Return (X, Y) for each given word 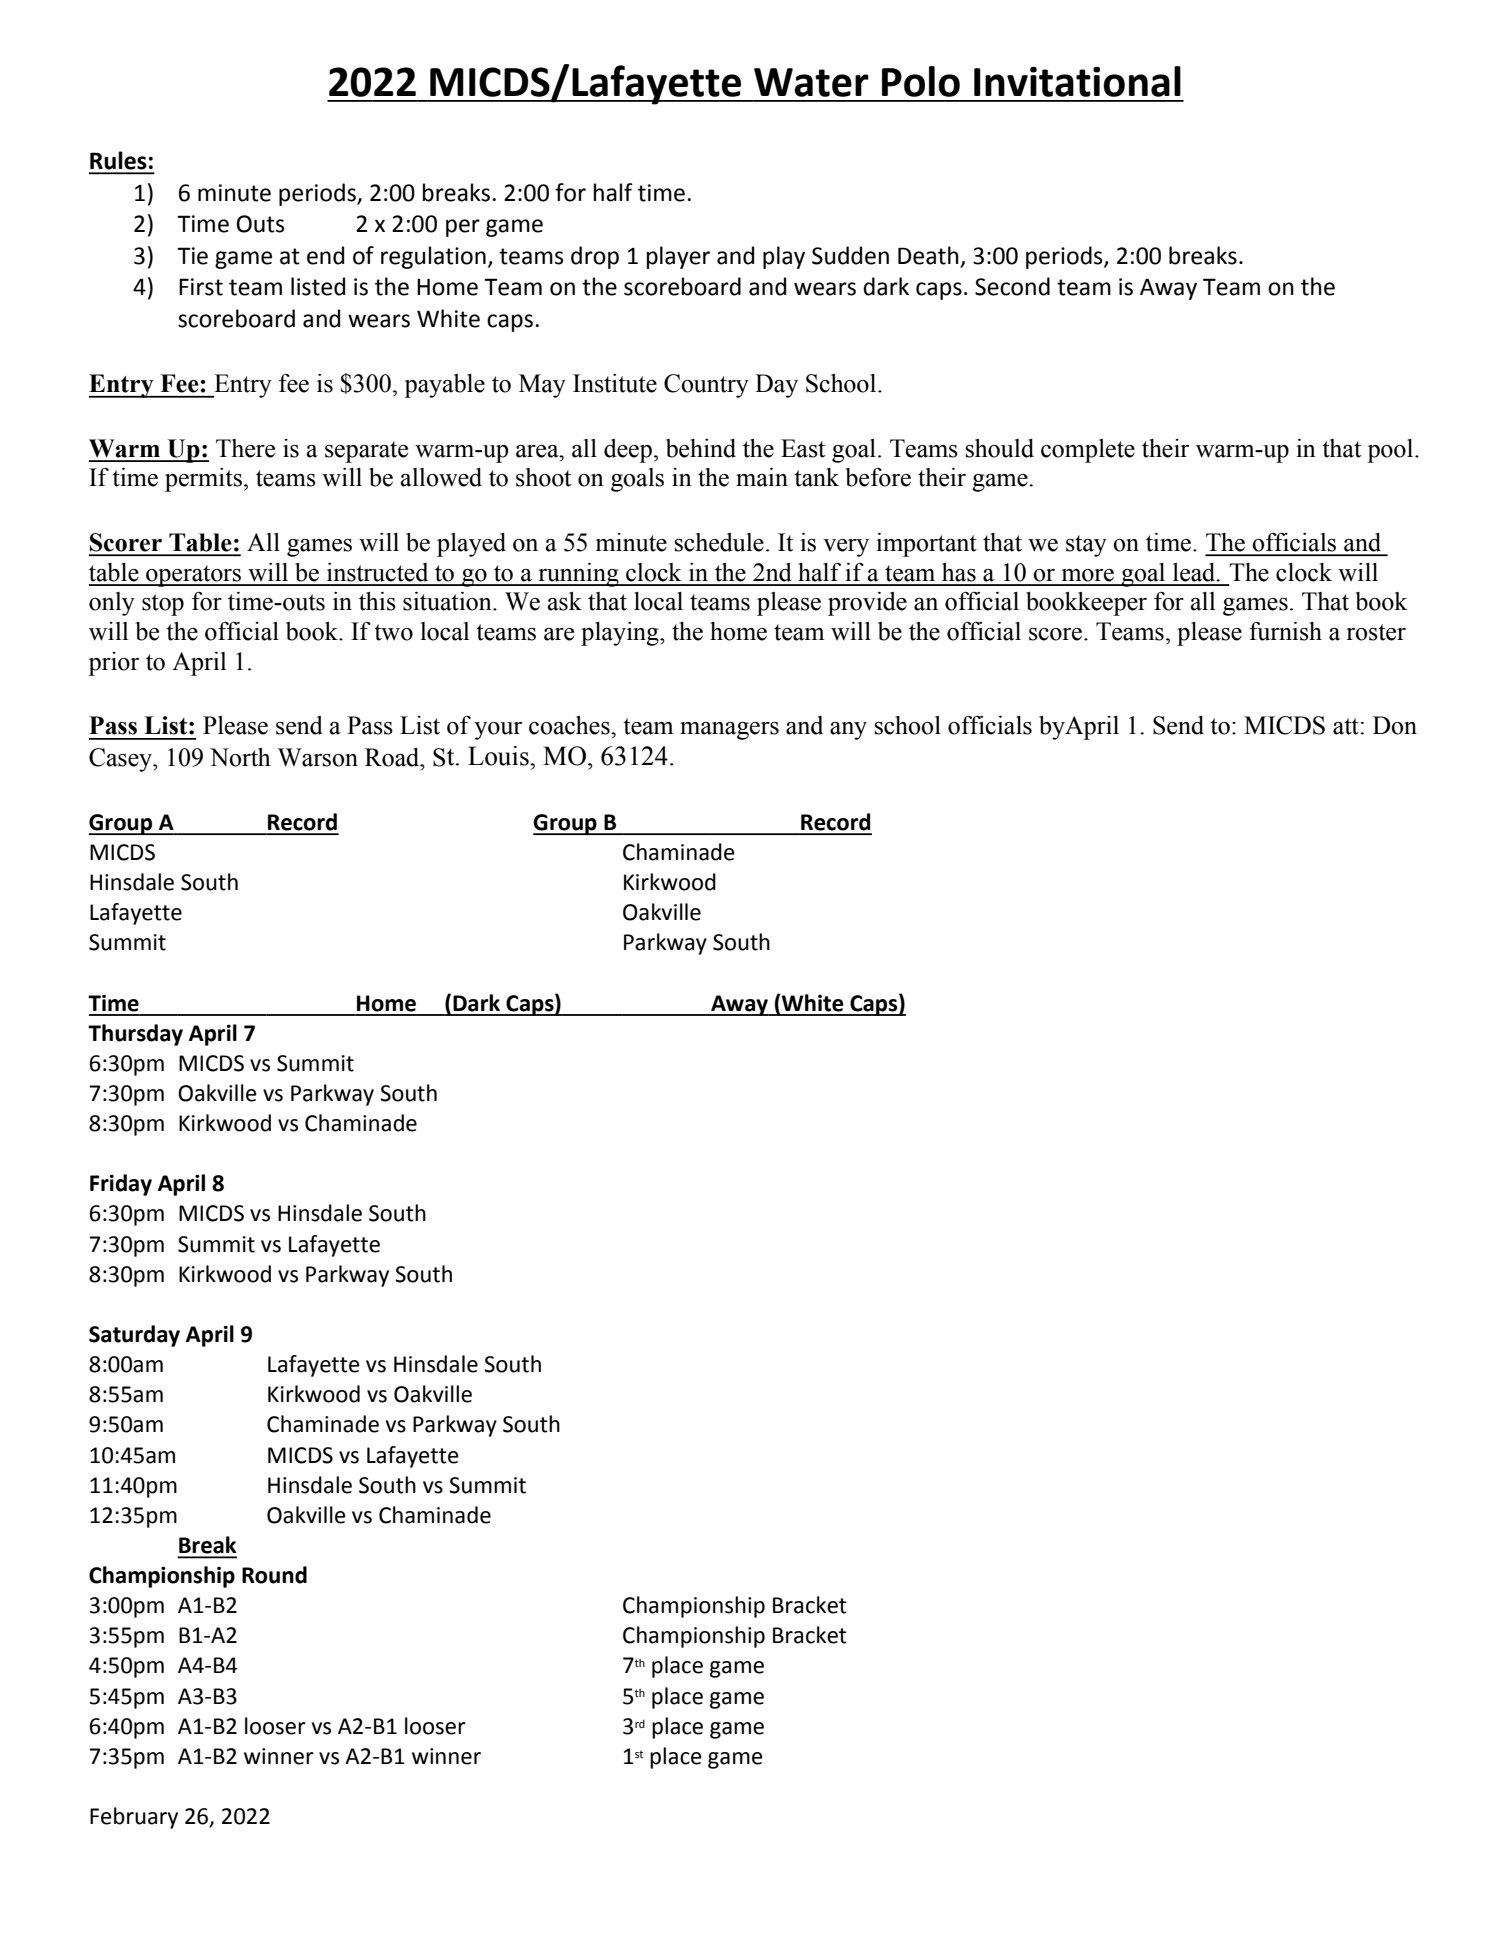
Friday (121, 1185)
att (1346, 726)
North (240, 757)
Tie (192, 256)
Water (811, 82)
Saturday (134, 1336)
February (134, 1818)
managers (729, 731)
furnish (1285, 631)
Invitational (1077, 81)
